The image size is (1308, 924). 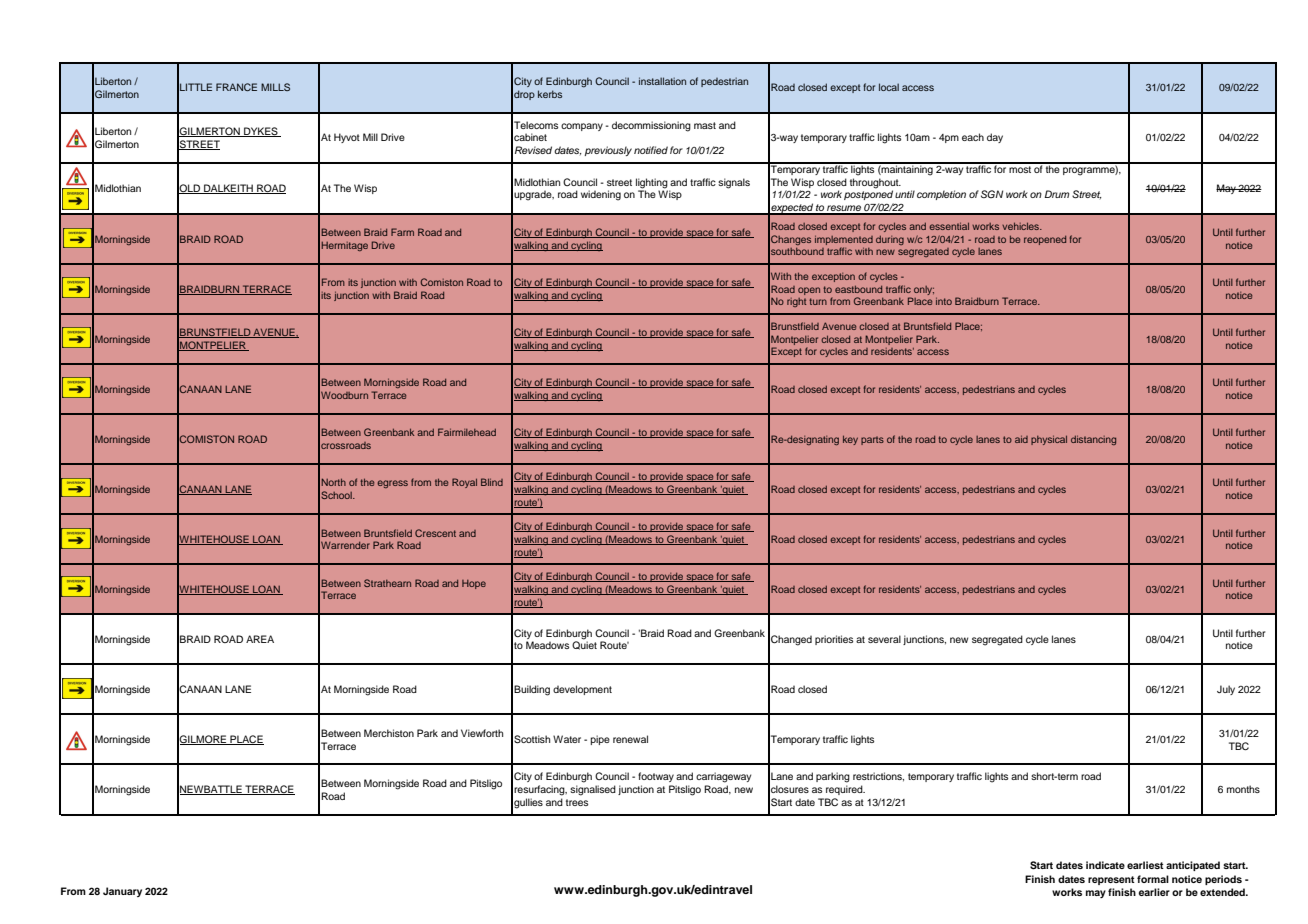 What do you see at coordinates (236, 87) in the screenshot?
I see `FRANCE` at bounding box center [236, 87].
